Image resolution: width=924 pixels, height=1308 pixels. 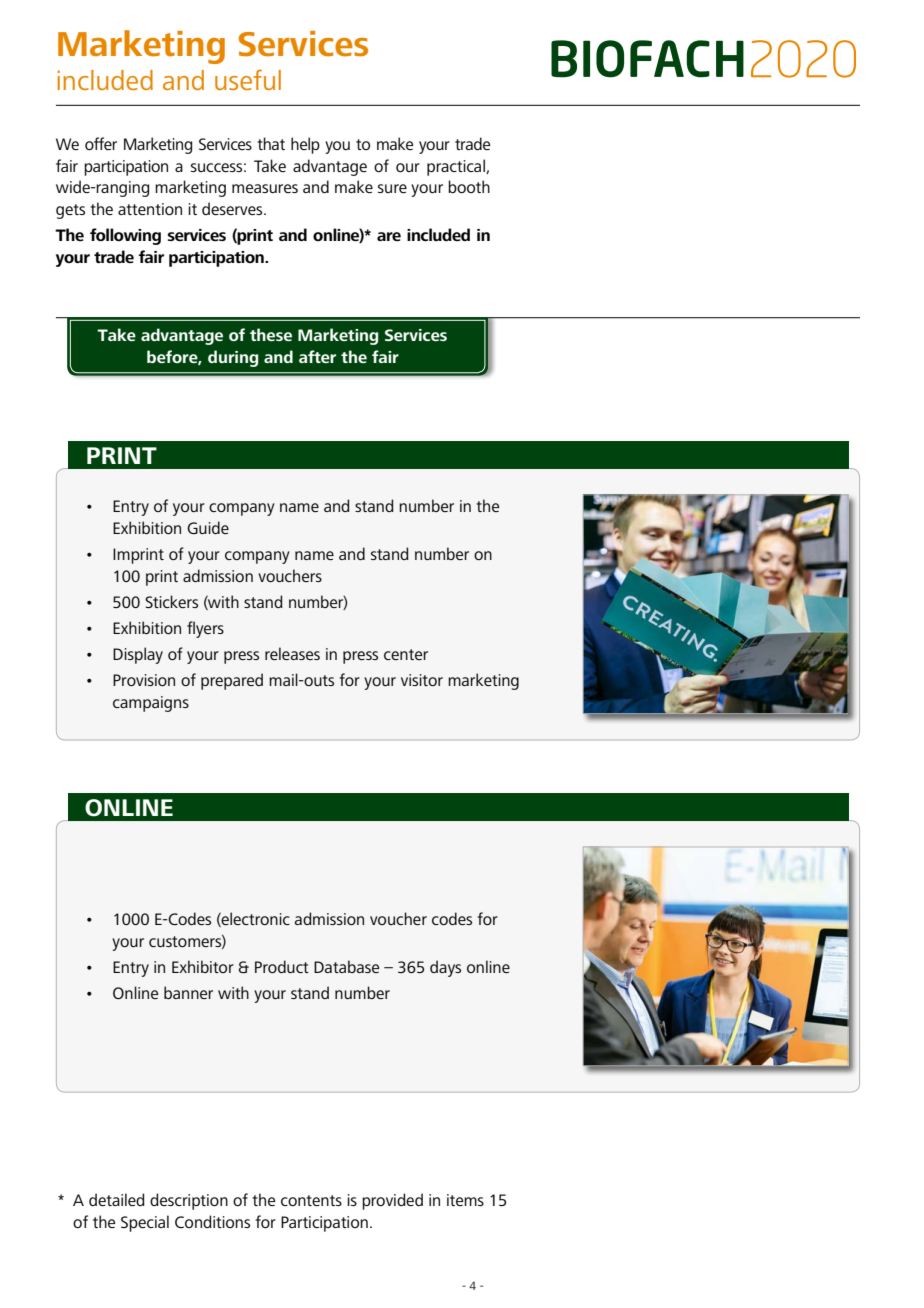 I want to click on Product, so click(x=282, y=966).
